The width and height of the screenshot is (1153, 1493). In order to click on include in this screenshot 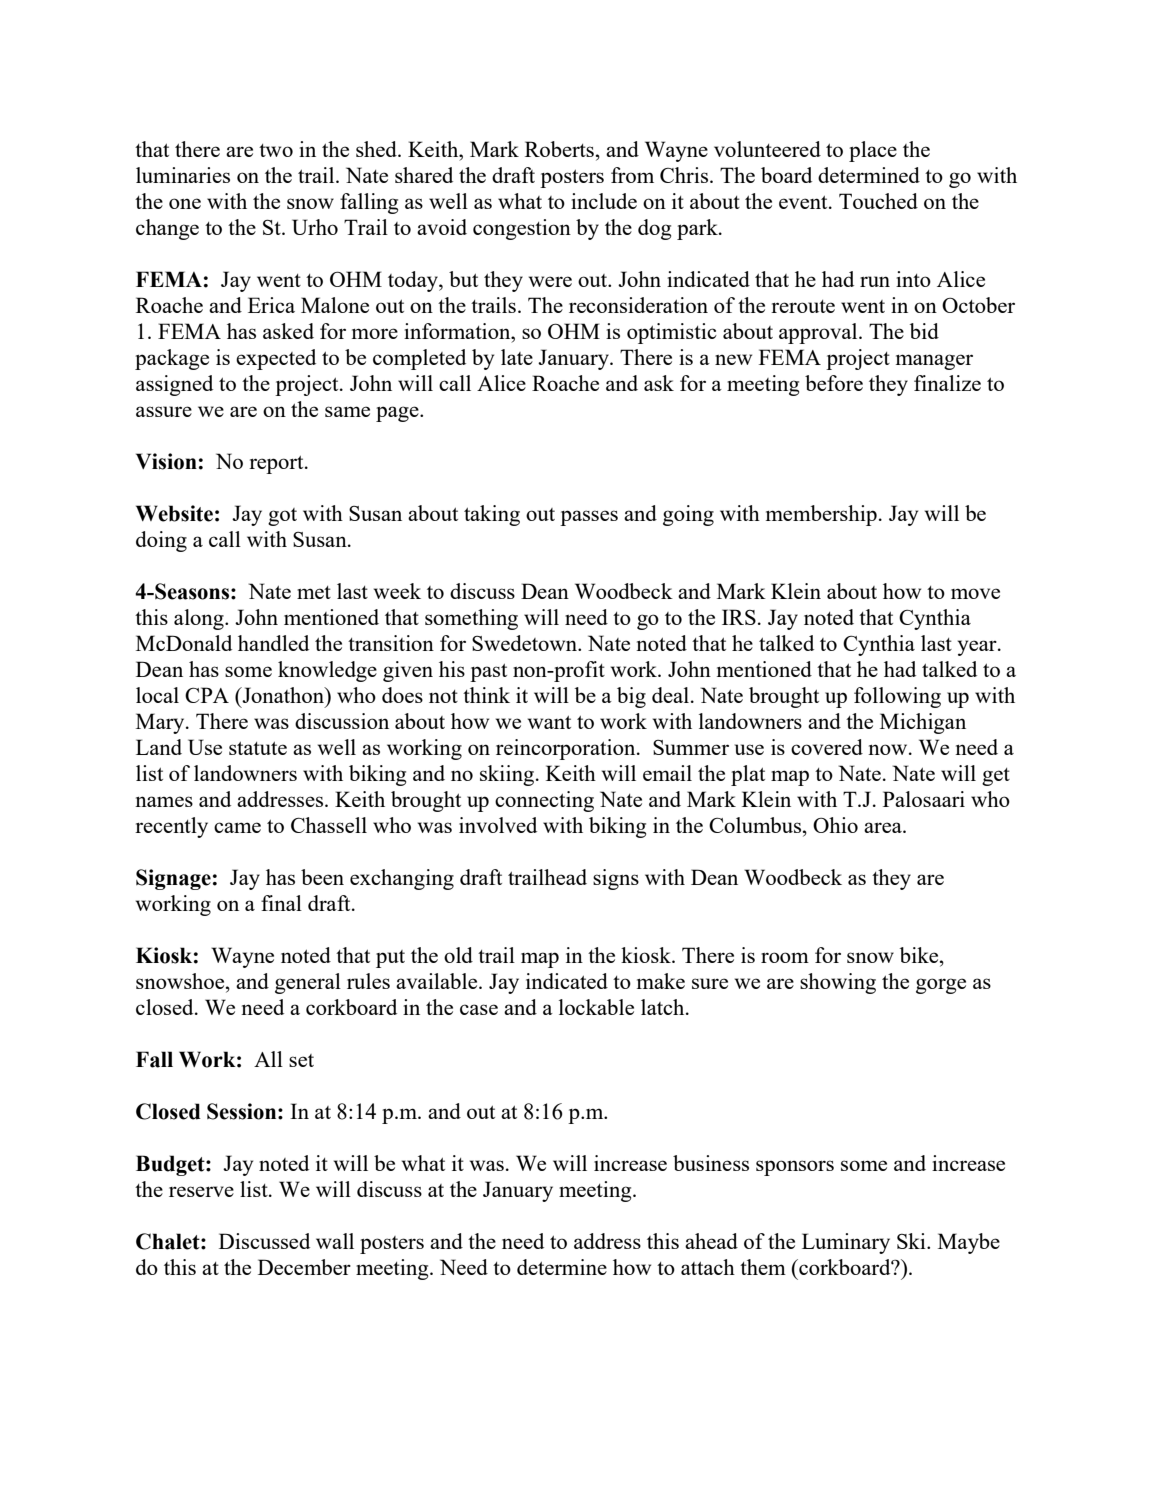, I will do `click(604, 201)`.
